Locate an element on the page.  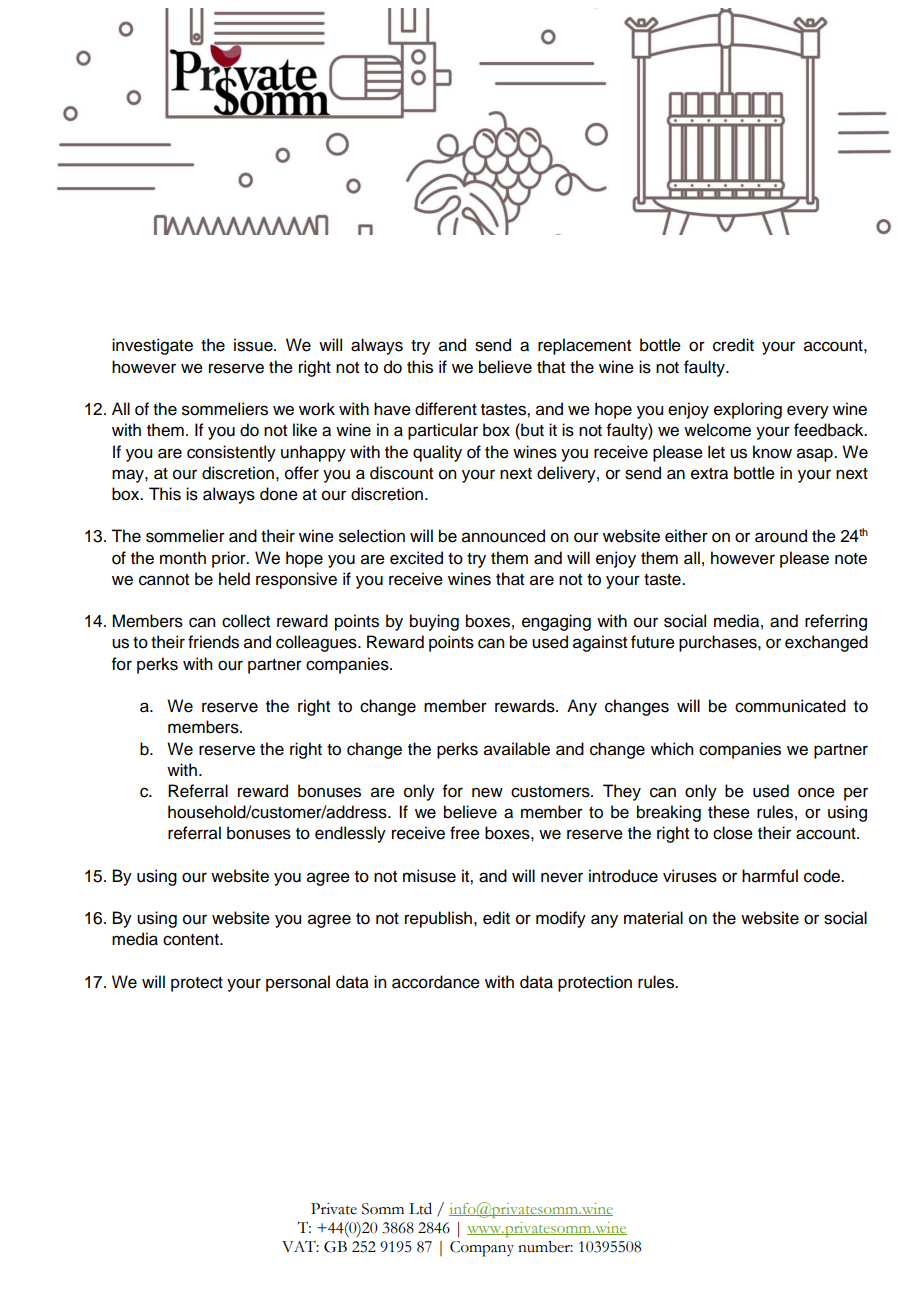
exploring is located at coordinates (748, 410).
